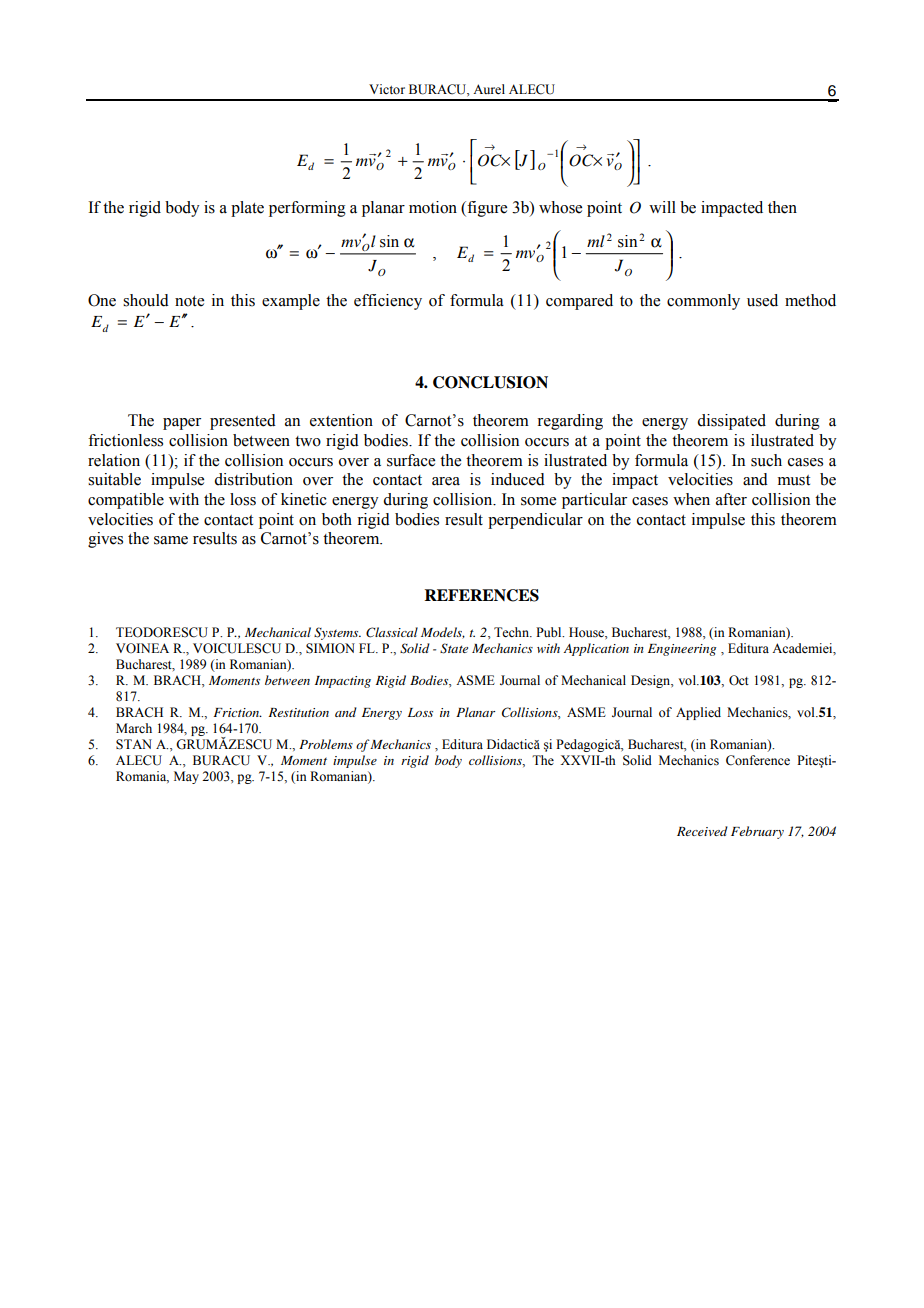 This screenshot has width=924, height=1308. I want to click on Problems, so click(326, 744).
